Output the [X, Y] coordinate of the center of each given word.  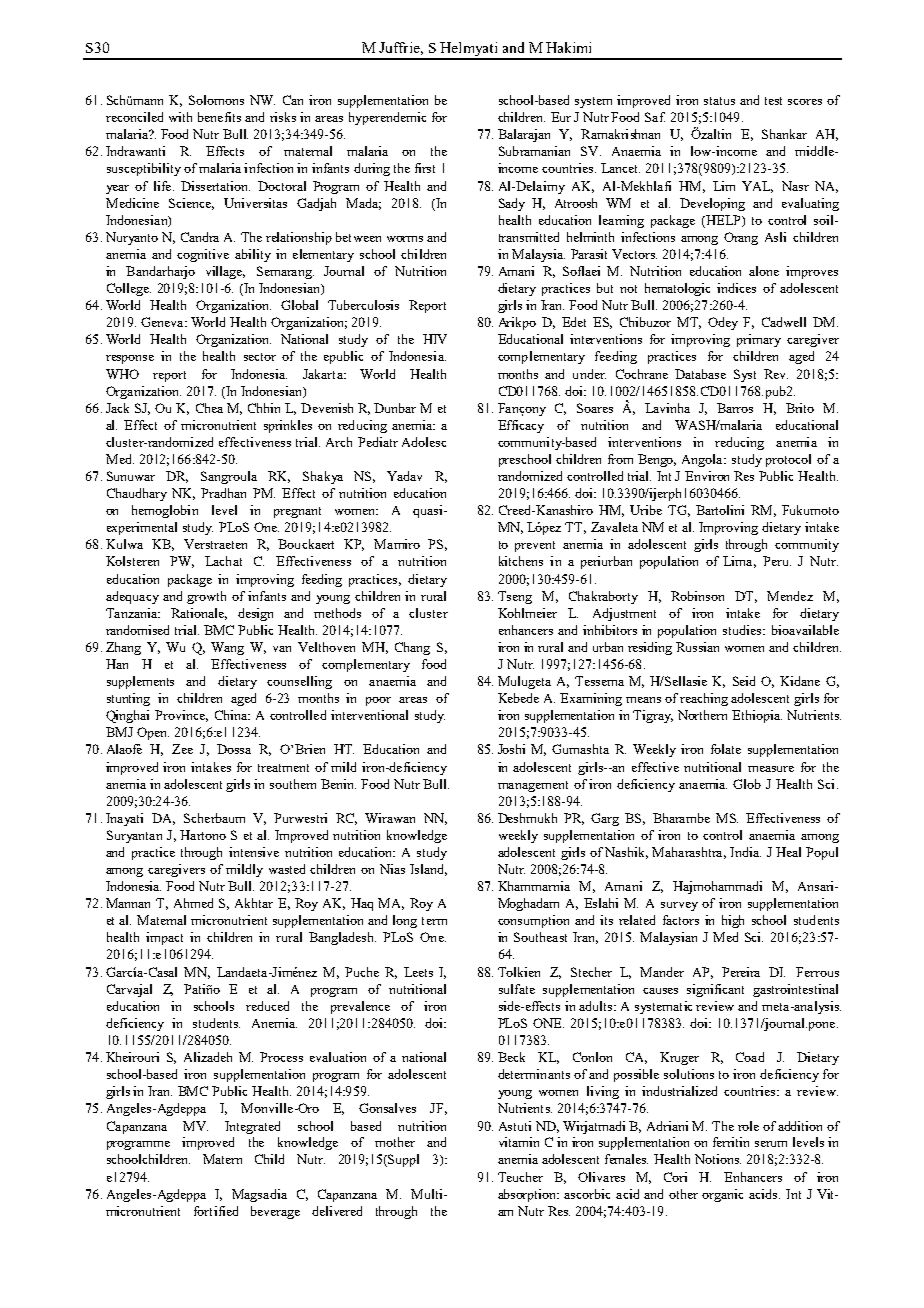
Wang [227, 648]
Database [700, 374]
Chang [412, 648]
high [733, 921]
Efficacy [521, 426]
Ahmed [193, 903]
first [425, 168]
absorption [528, 1195]
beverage [275, 1212]
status [719, 101]
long [405, 921]
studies [743, 630]
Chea [209, 408]
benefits [219, 117]
